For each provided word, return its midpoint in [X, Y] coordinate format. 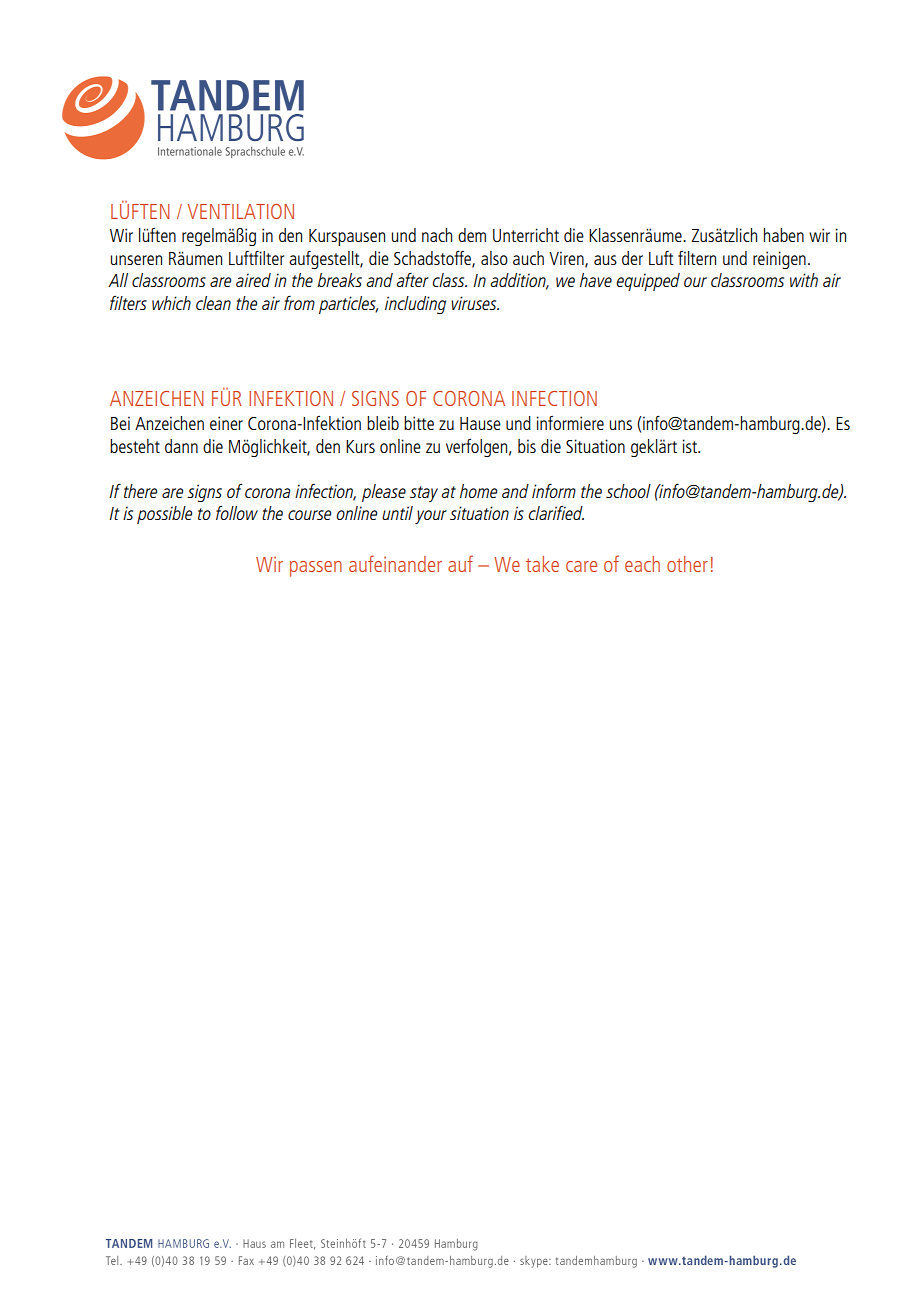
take [542, 564]
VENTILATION [241, 211]
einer [226, 423]
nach [437, 235]
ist [690, 446]
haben [784, 235]
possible [164, 515]
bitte [419, 423]
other [687, 564]
